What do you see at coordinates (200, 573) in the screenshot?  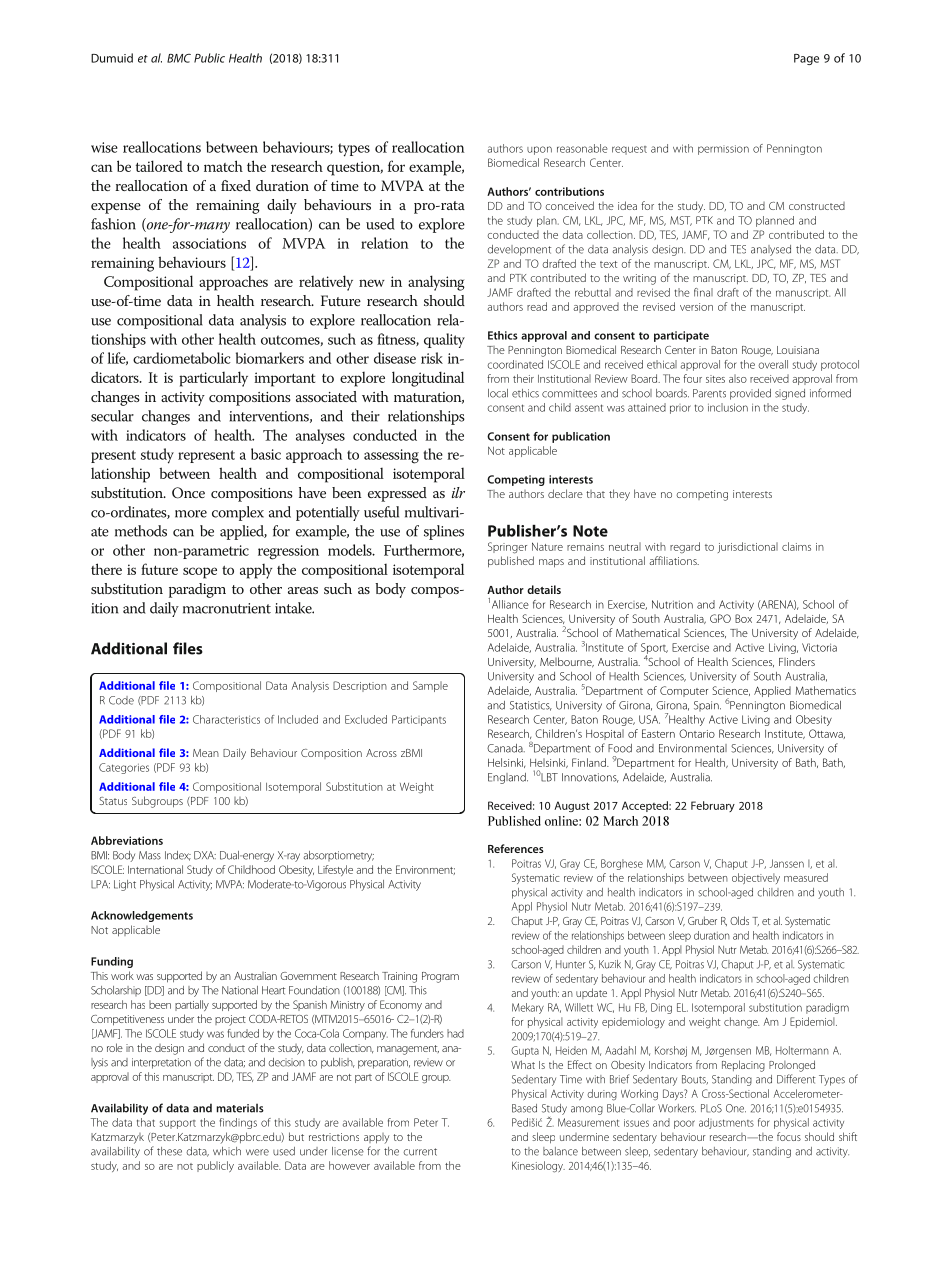 I see `scope` at bounding box center [200, 573].
